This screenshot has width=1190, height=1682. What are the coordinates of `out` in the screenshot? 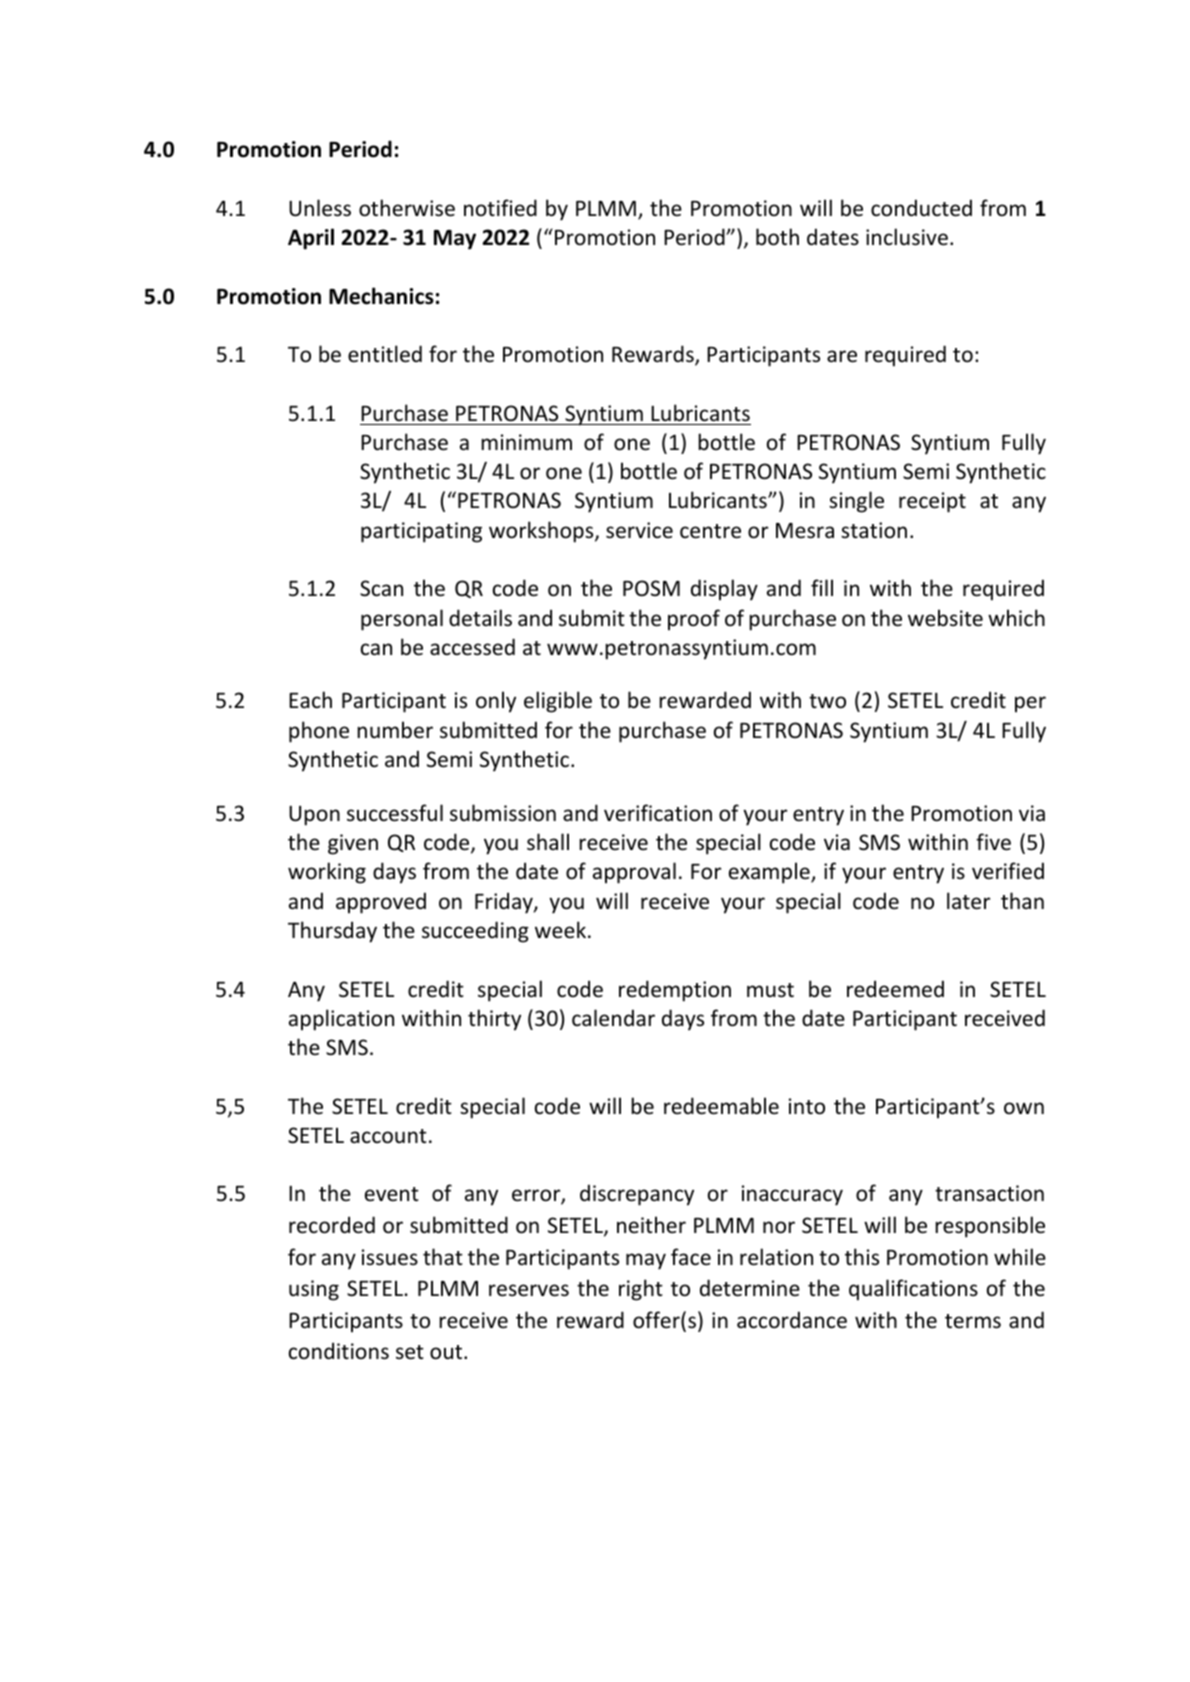 It's located at (447, 1352).
